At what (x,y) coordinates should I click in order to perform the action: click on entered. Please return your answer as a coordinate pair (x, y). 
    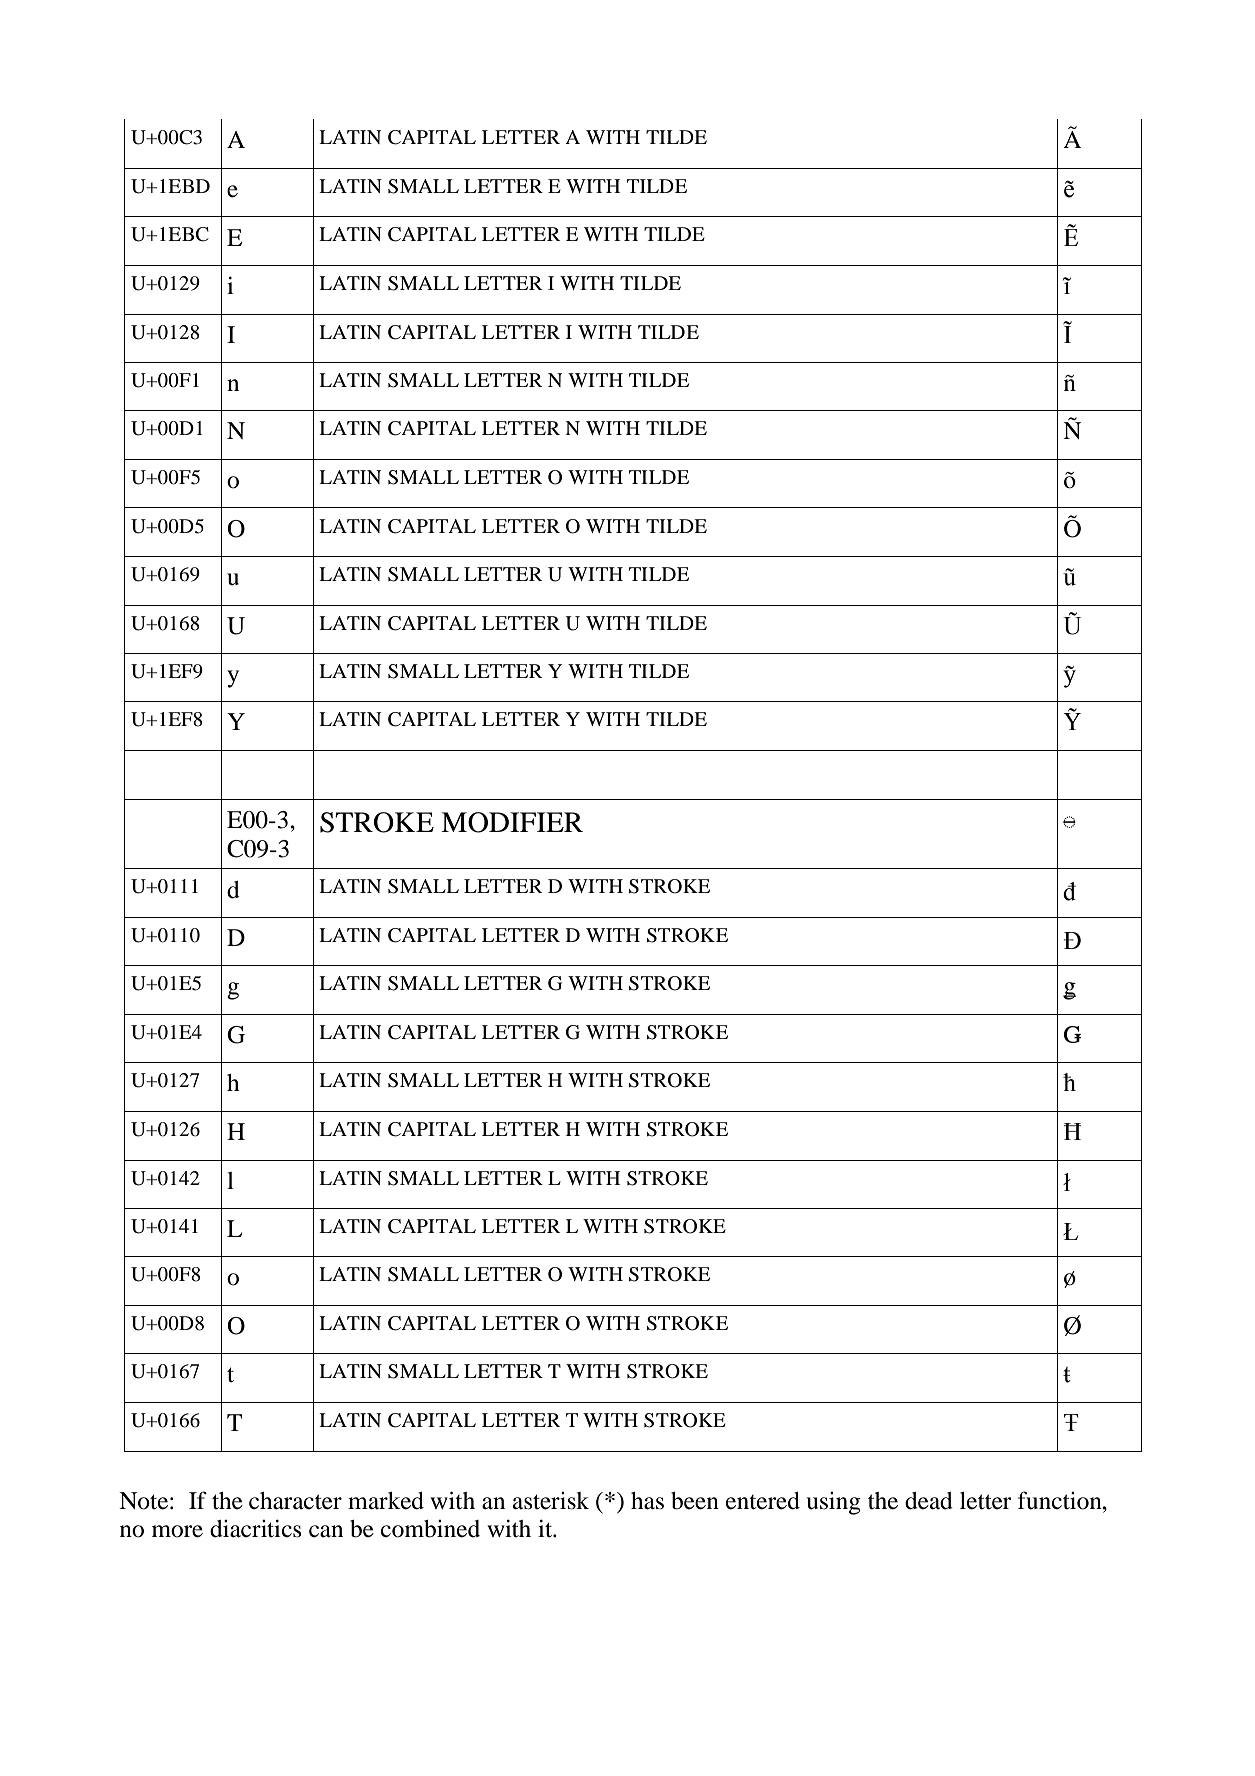
    Looking at the image, I should click on (763, 1501).
